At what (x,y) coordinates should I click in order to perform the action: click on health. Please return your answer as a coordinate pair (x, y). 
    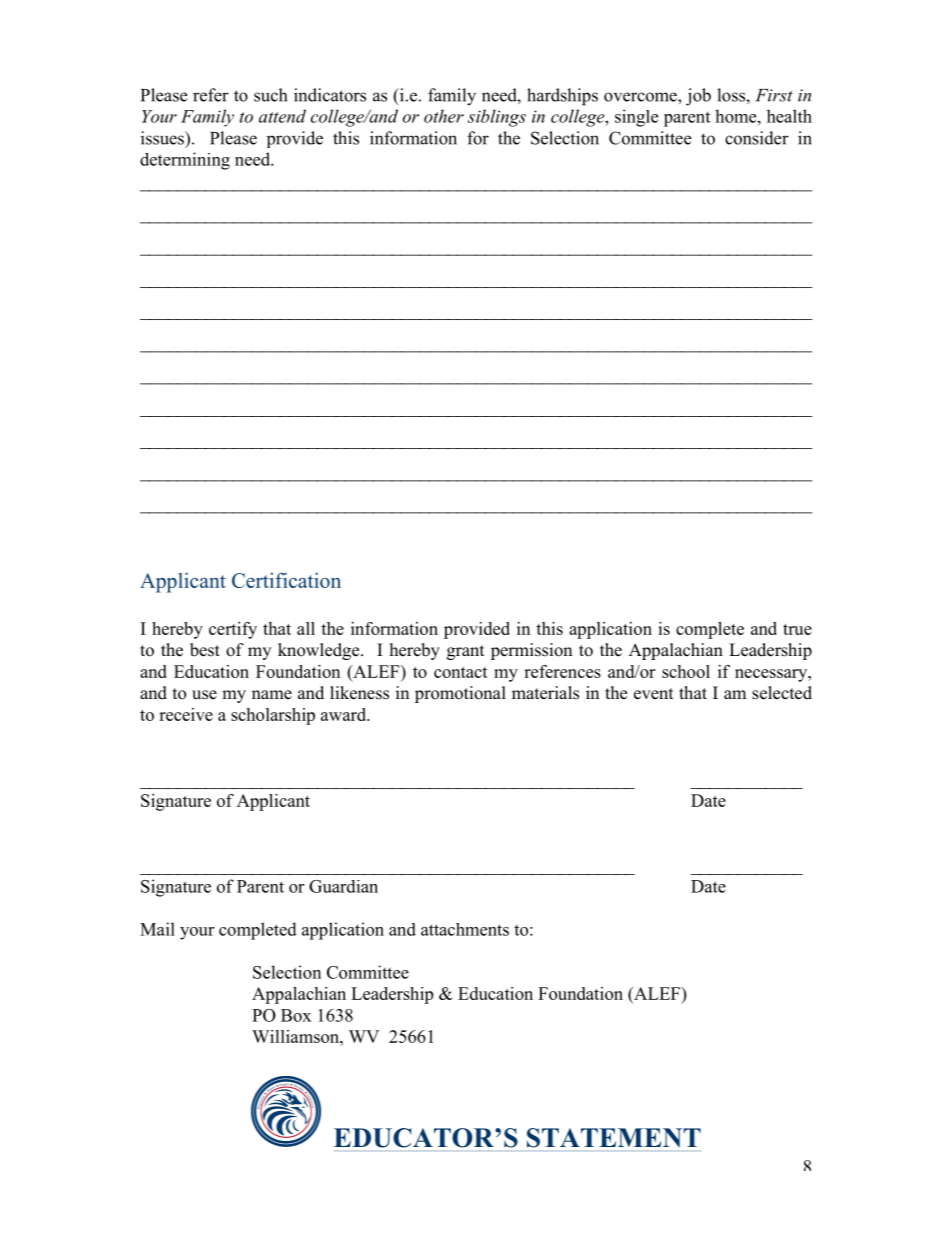
    Looking at the image, I should click on (789, 116).
